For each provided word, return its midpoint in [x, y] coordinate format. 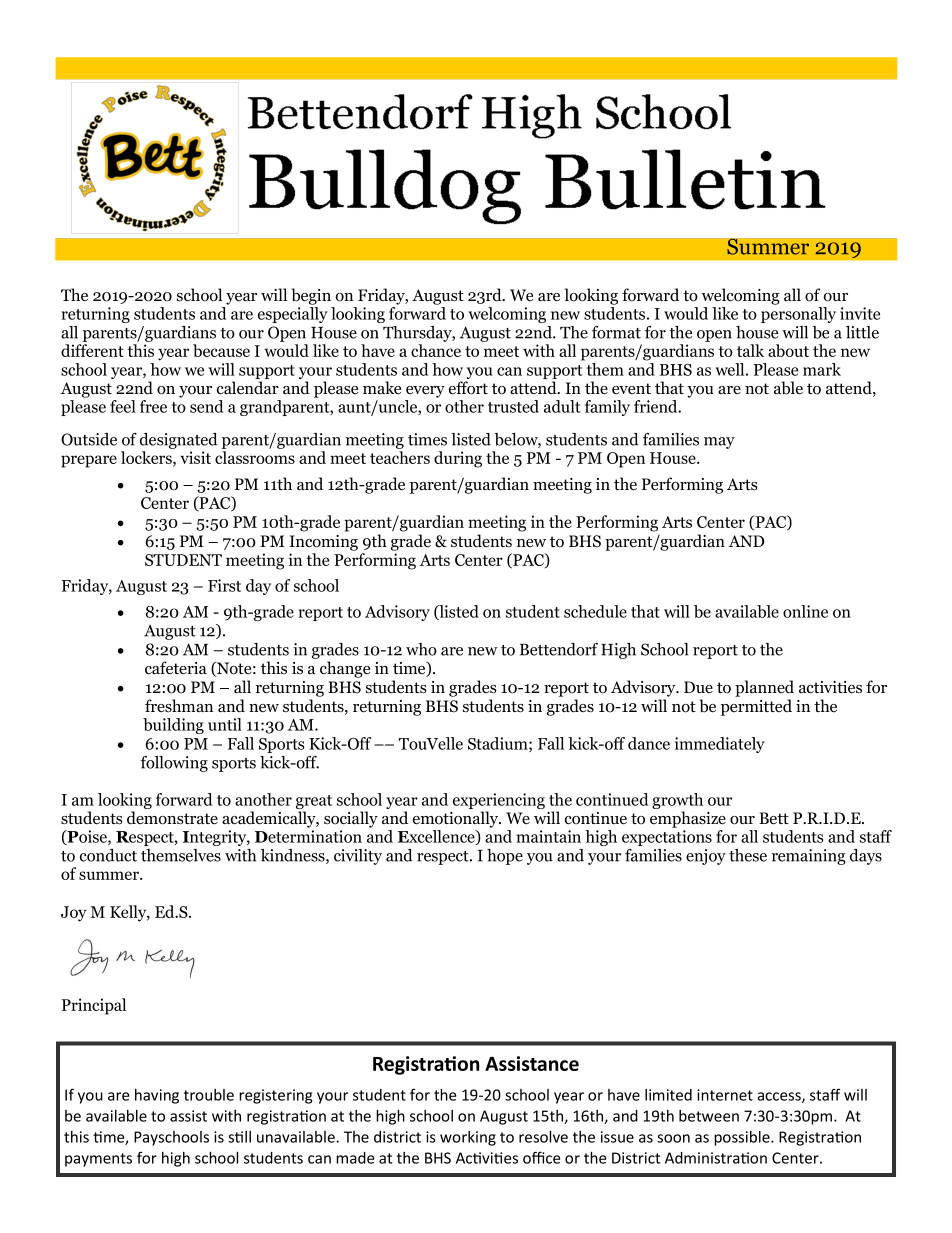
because [221, 350]
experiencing [499, 802]
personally [798, 315]
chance [436, 350]
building [173, 726]
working [468, 1138]
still [239, 1137]
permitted [756, 707]
